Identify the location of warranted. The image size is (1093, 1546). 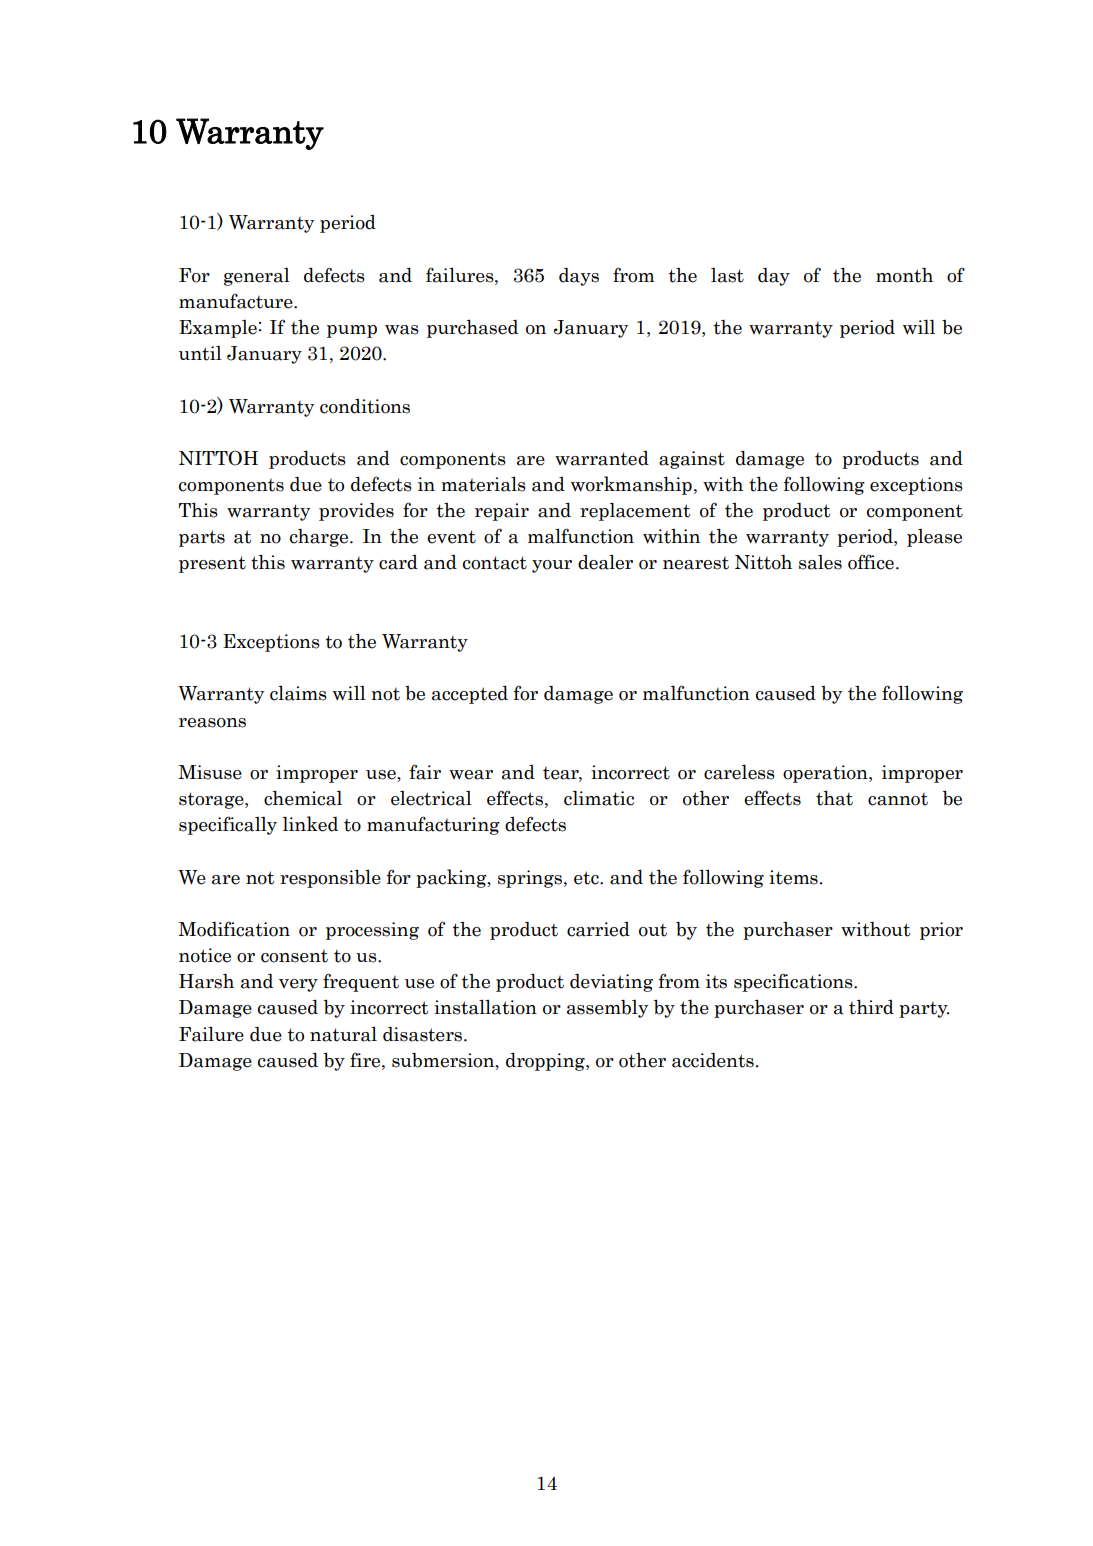
(602, 458).
